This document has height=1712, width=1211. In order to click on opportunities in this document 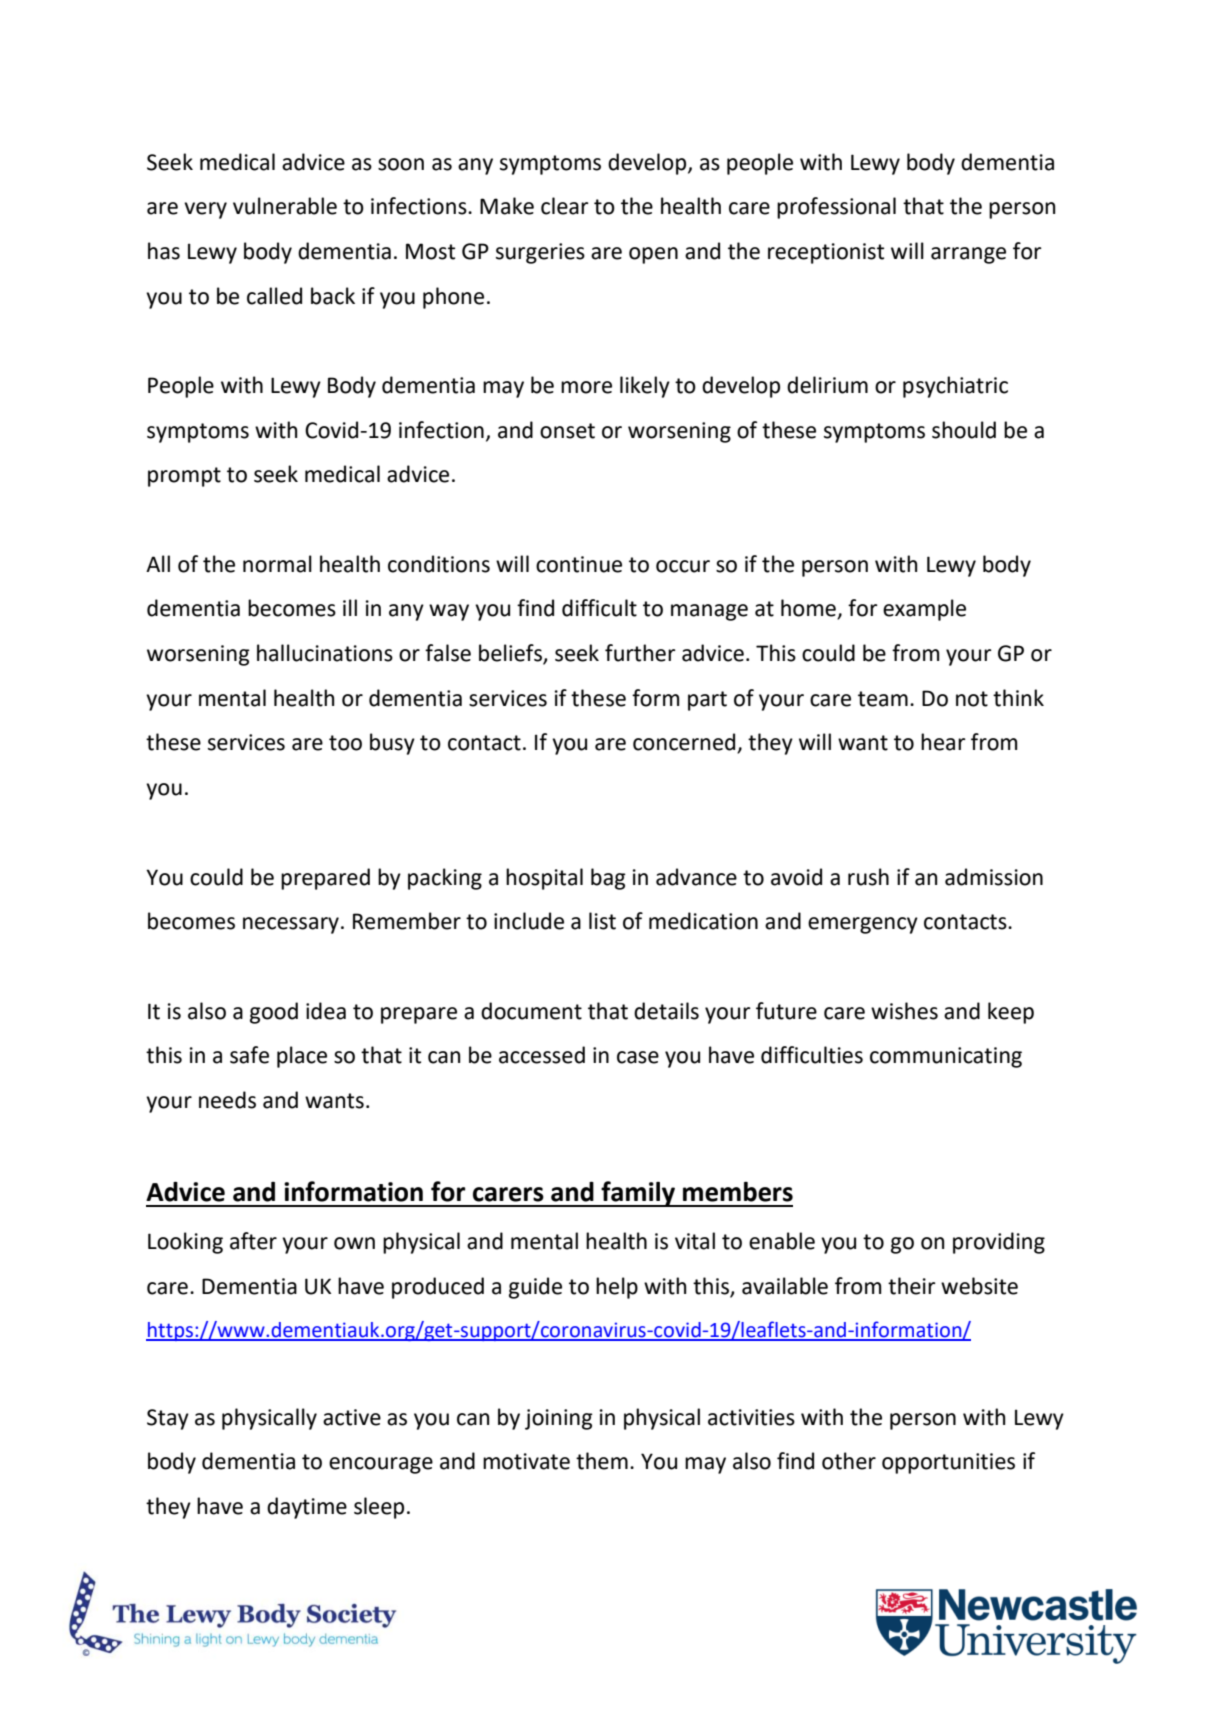, I will do `click(948, 1463)`.
